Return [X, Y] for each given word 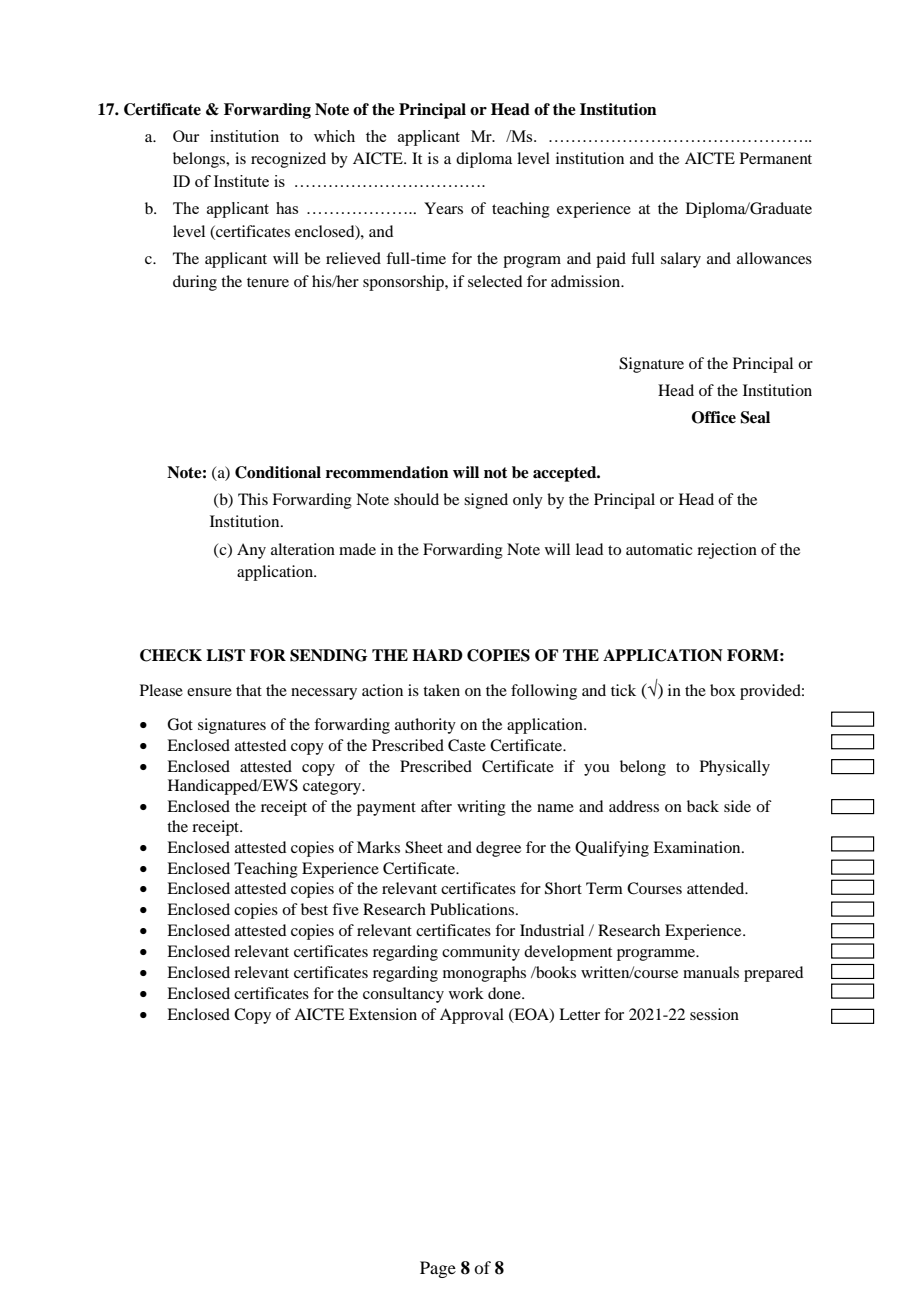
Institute [241, 181]
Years [443, 208]
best [314, 909]
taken [441, 690]
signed [486, 501]
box [723, 690]
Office [714, 417]
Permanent [776, 158]
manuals [711, 972]
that [249, 690]
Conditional [278, 472]
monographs [484, 974]
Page [438, 1269]
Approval [472, 1016]
